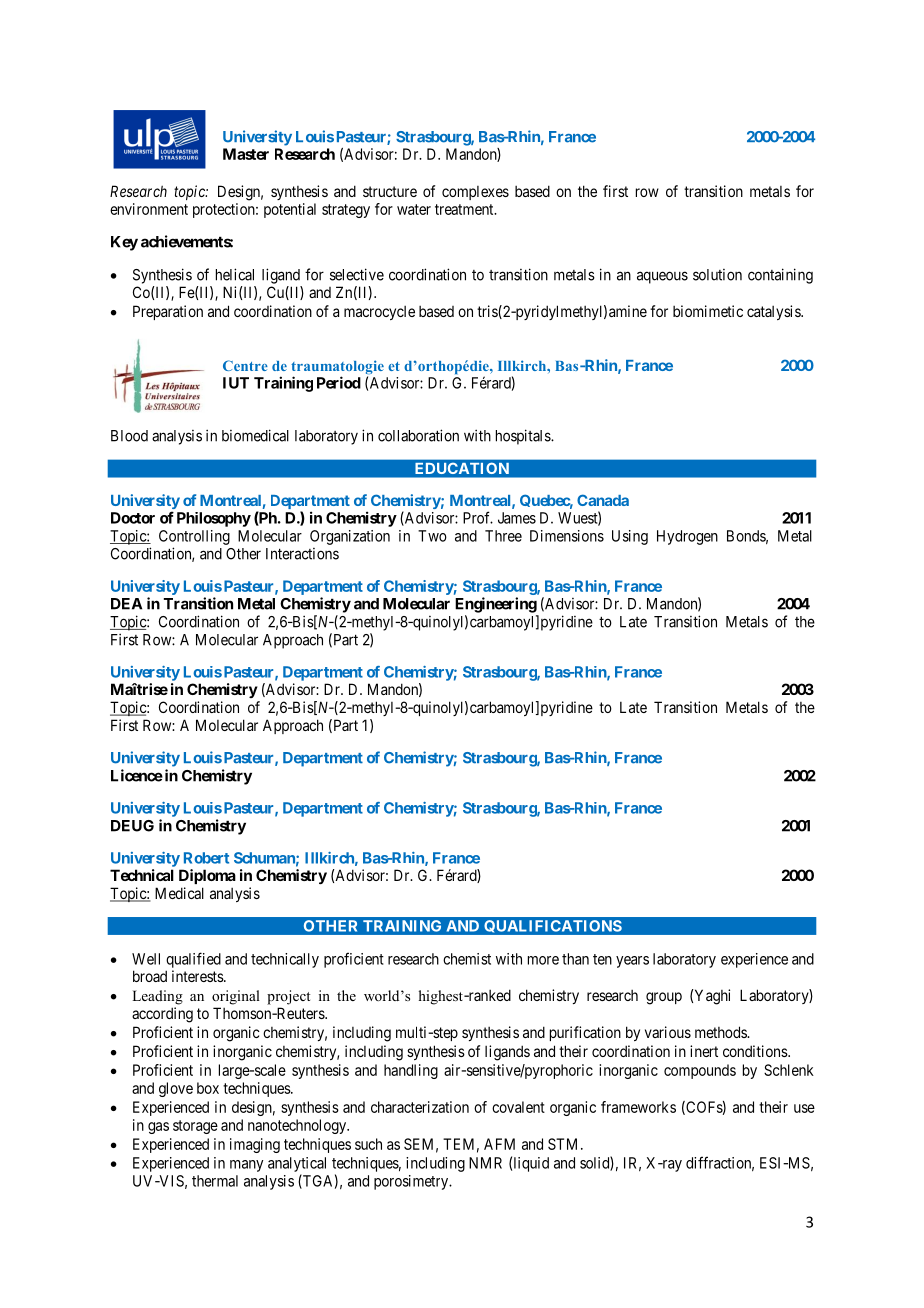 This page has height=1308, width=924. What do you see at coordinates (485, 1163) in the page?
I see `NMR` at bounding box center [485, 1163].
